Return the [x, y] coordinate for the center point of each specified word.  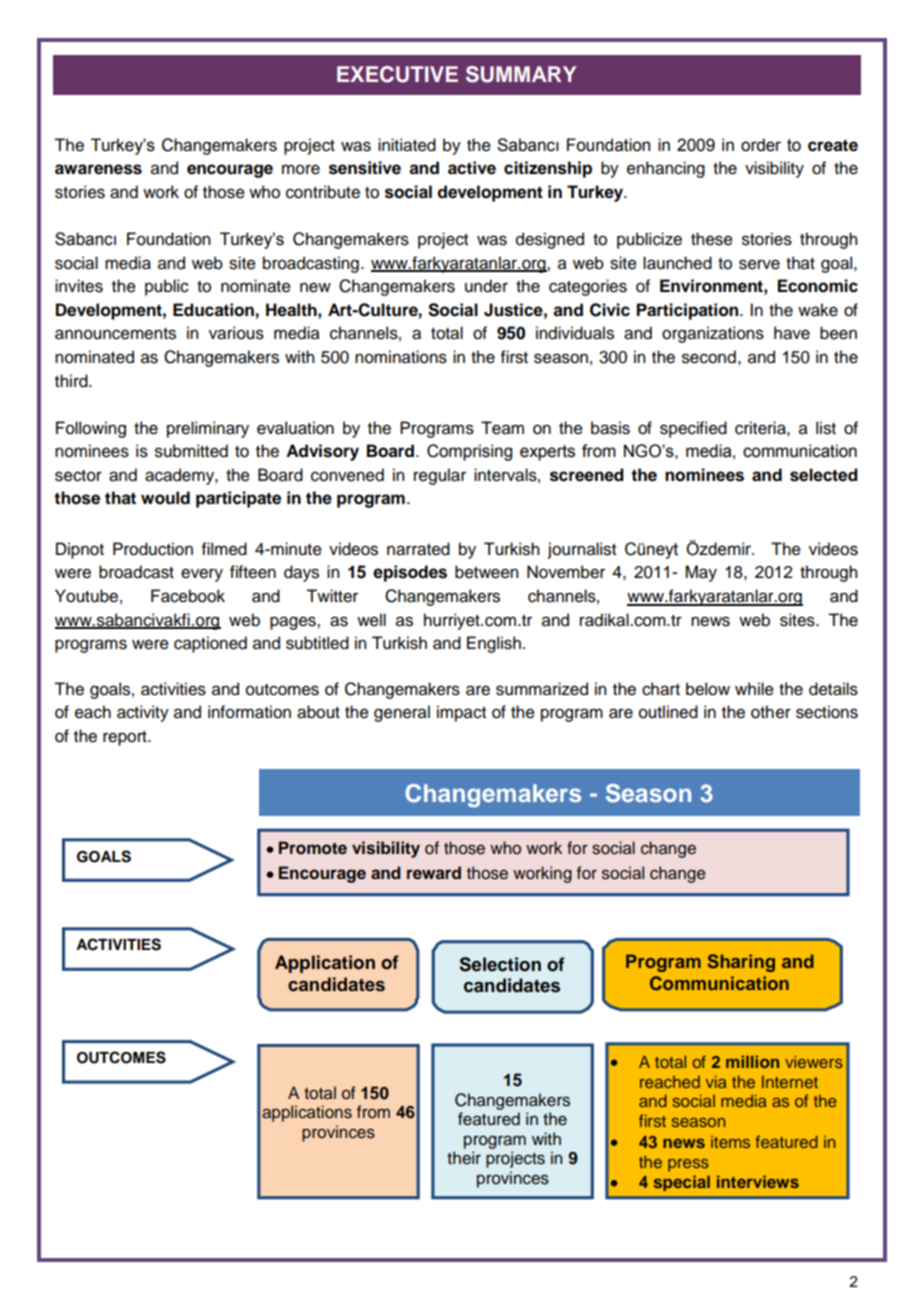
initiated [407, 145]
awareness [98, 169]
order [761, 145]
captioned [210, 644]
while [754, 689]
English [494, 644]
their [464, 1158]
